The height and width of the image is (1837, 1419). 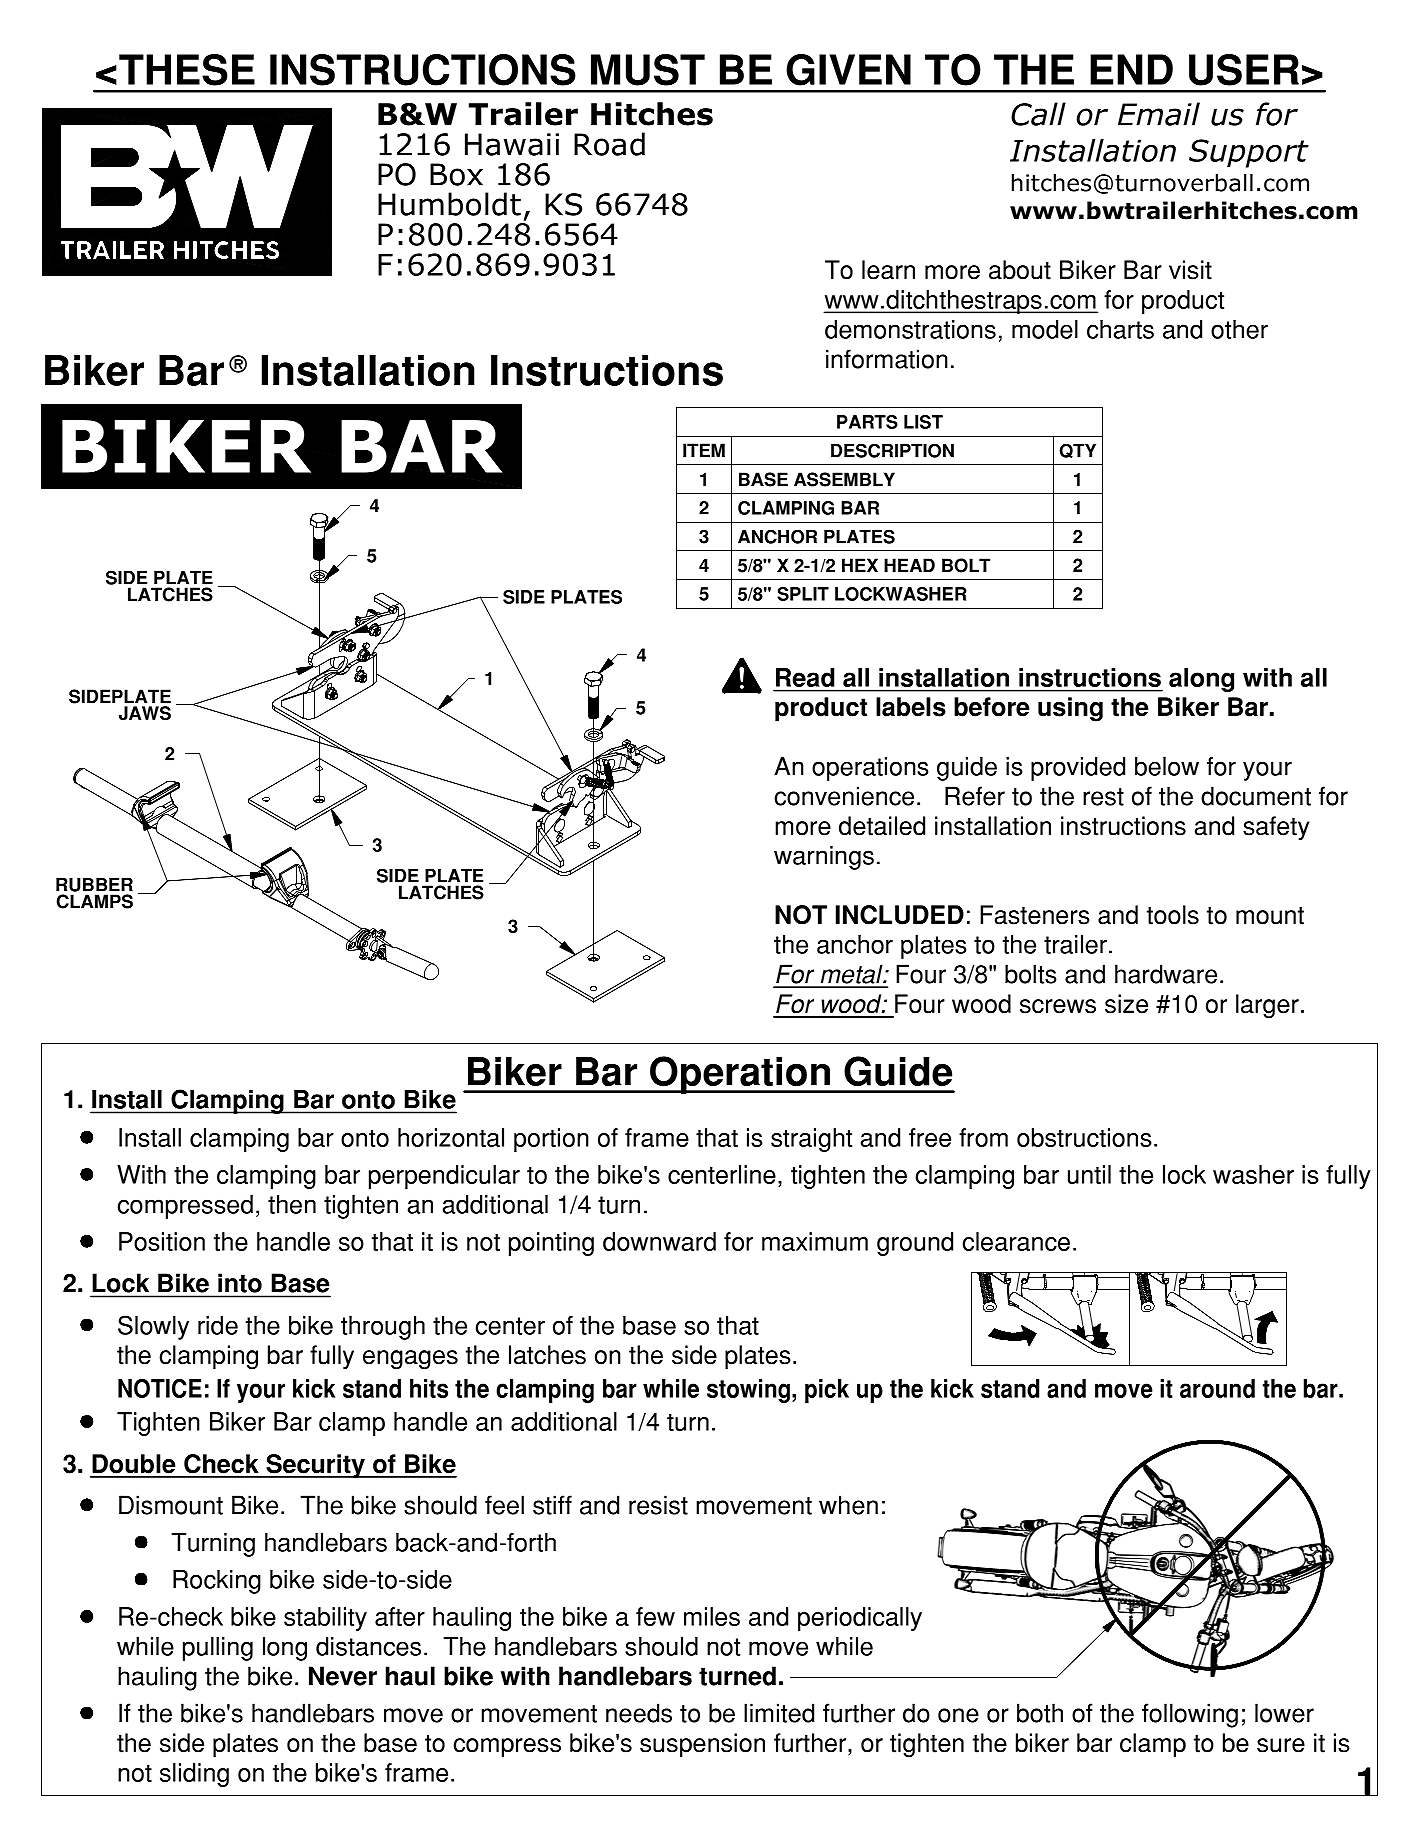 What do you see at coordinates (1159, 114) in the image?
I see `Email` at bounding box center [1159, 114].
